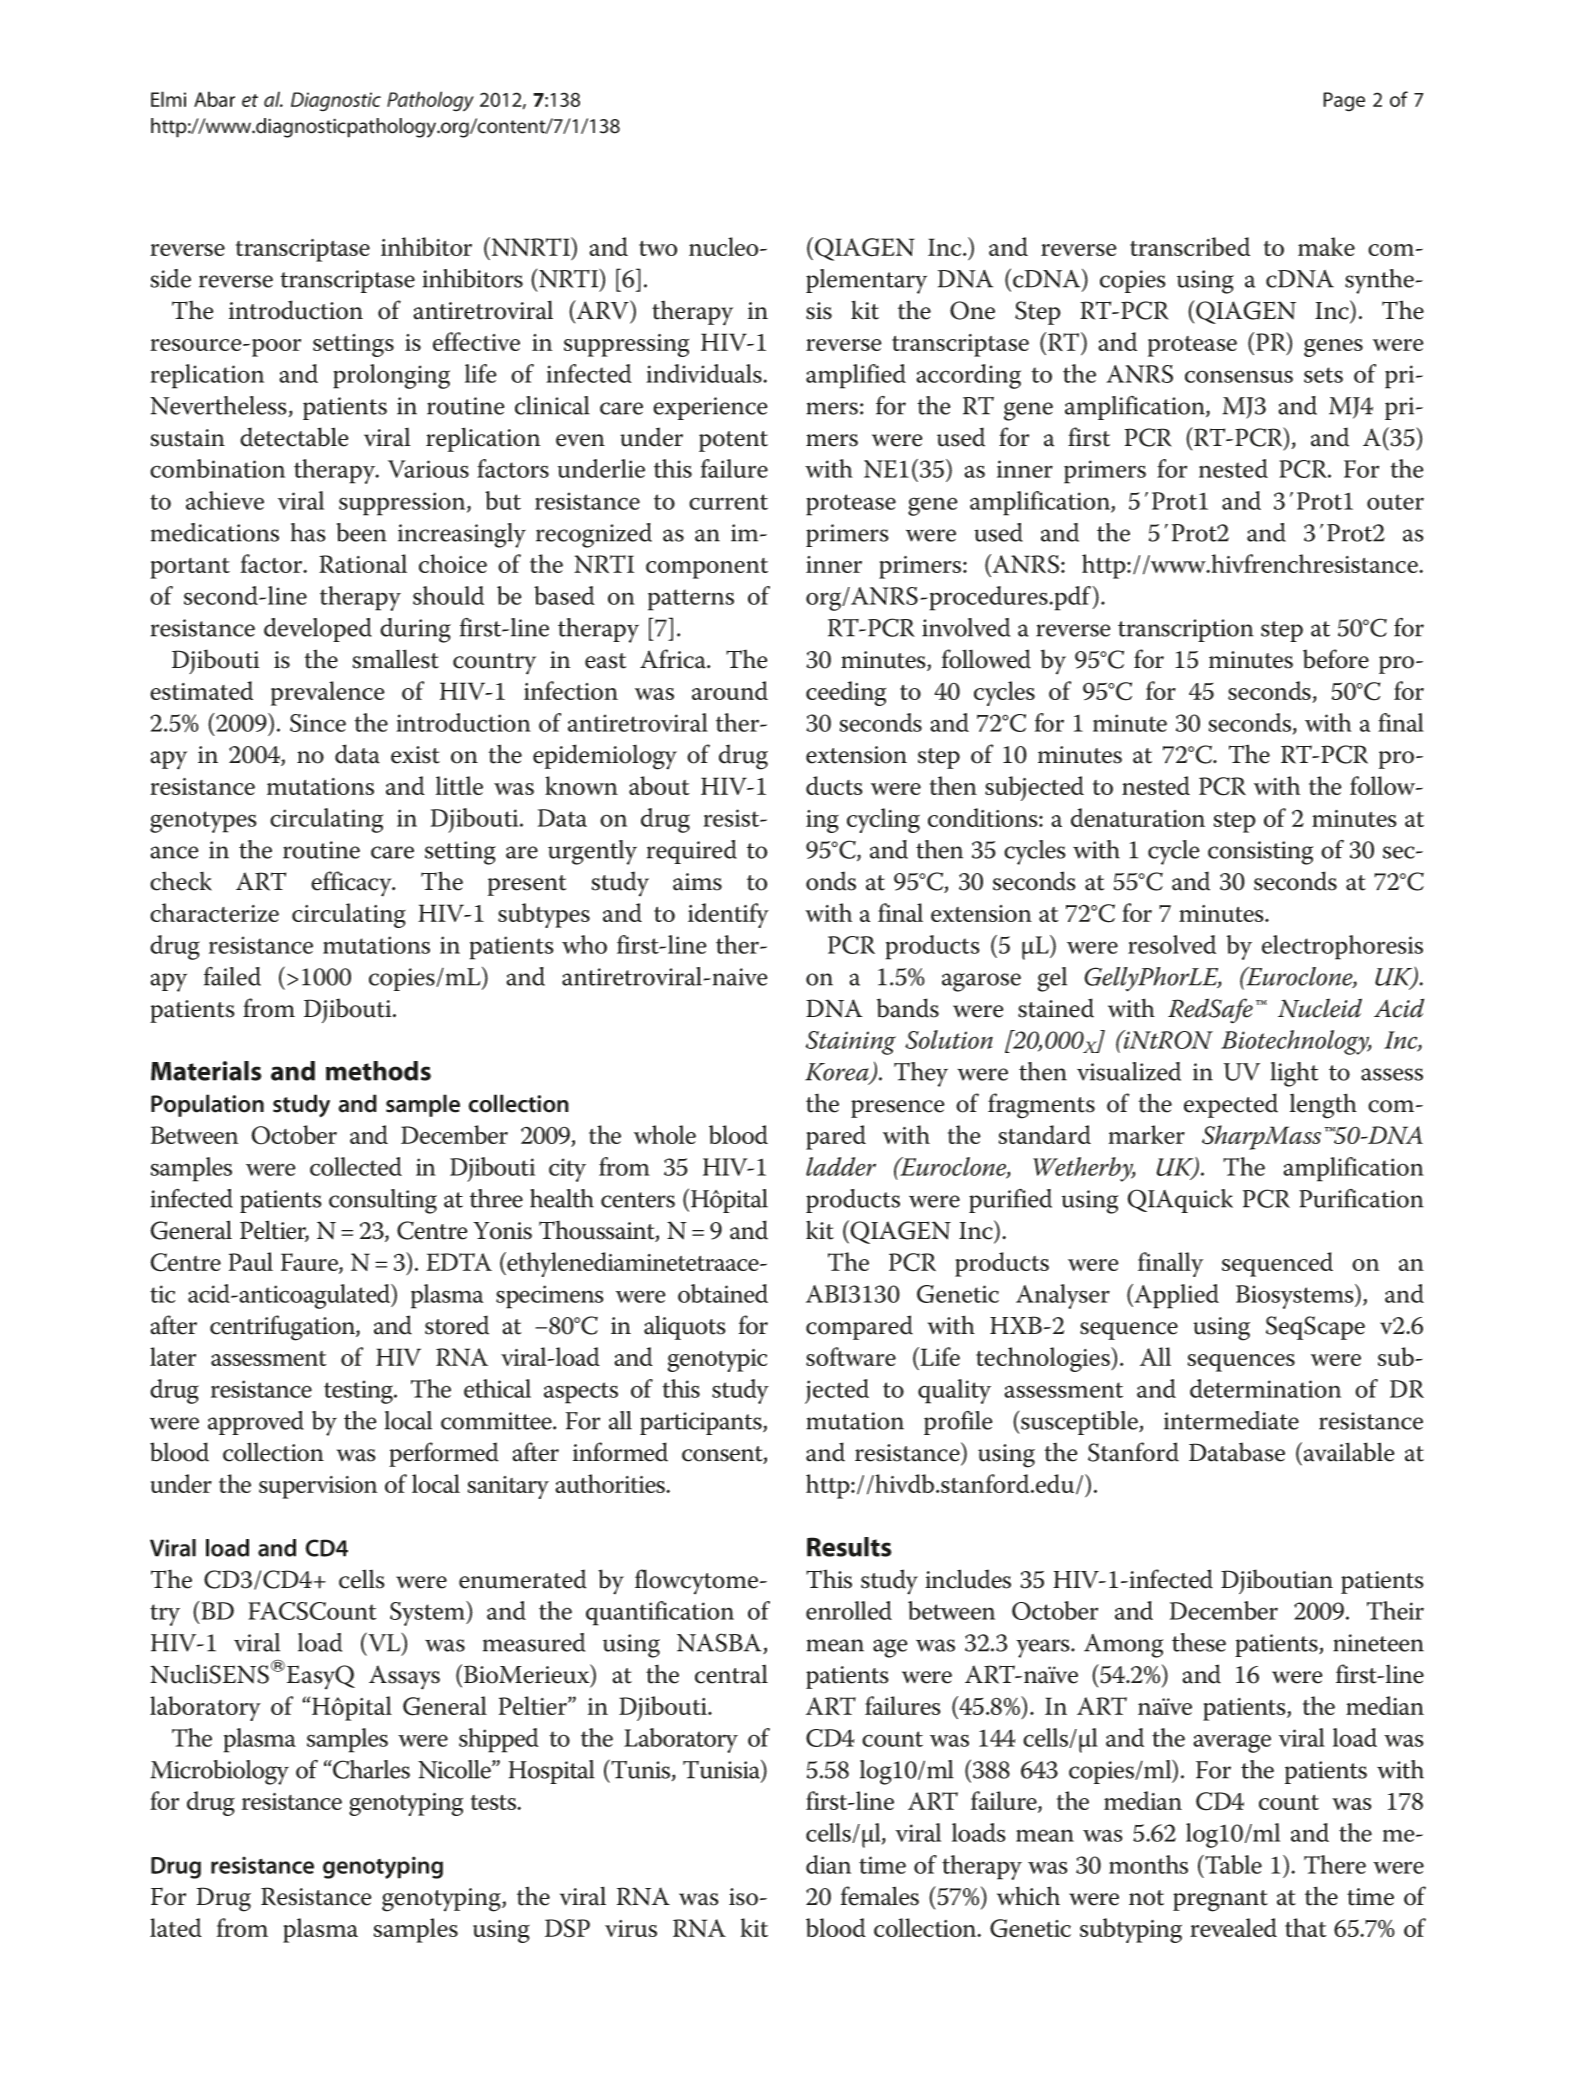  I want to click on Staining, so click(851, 1043).
